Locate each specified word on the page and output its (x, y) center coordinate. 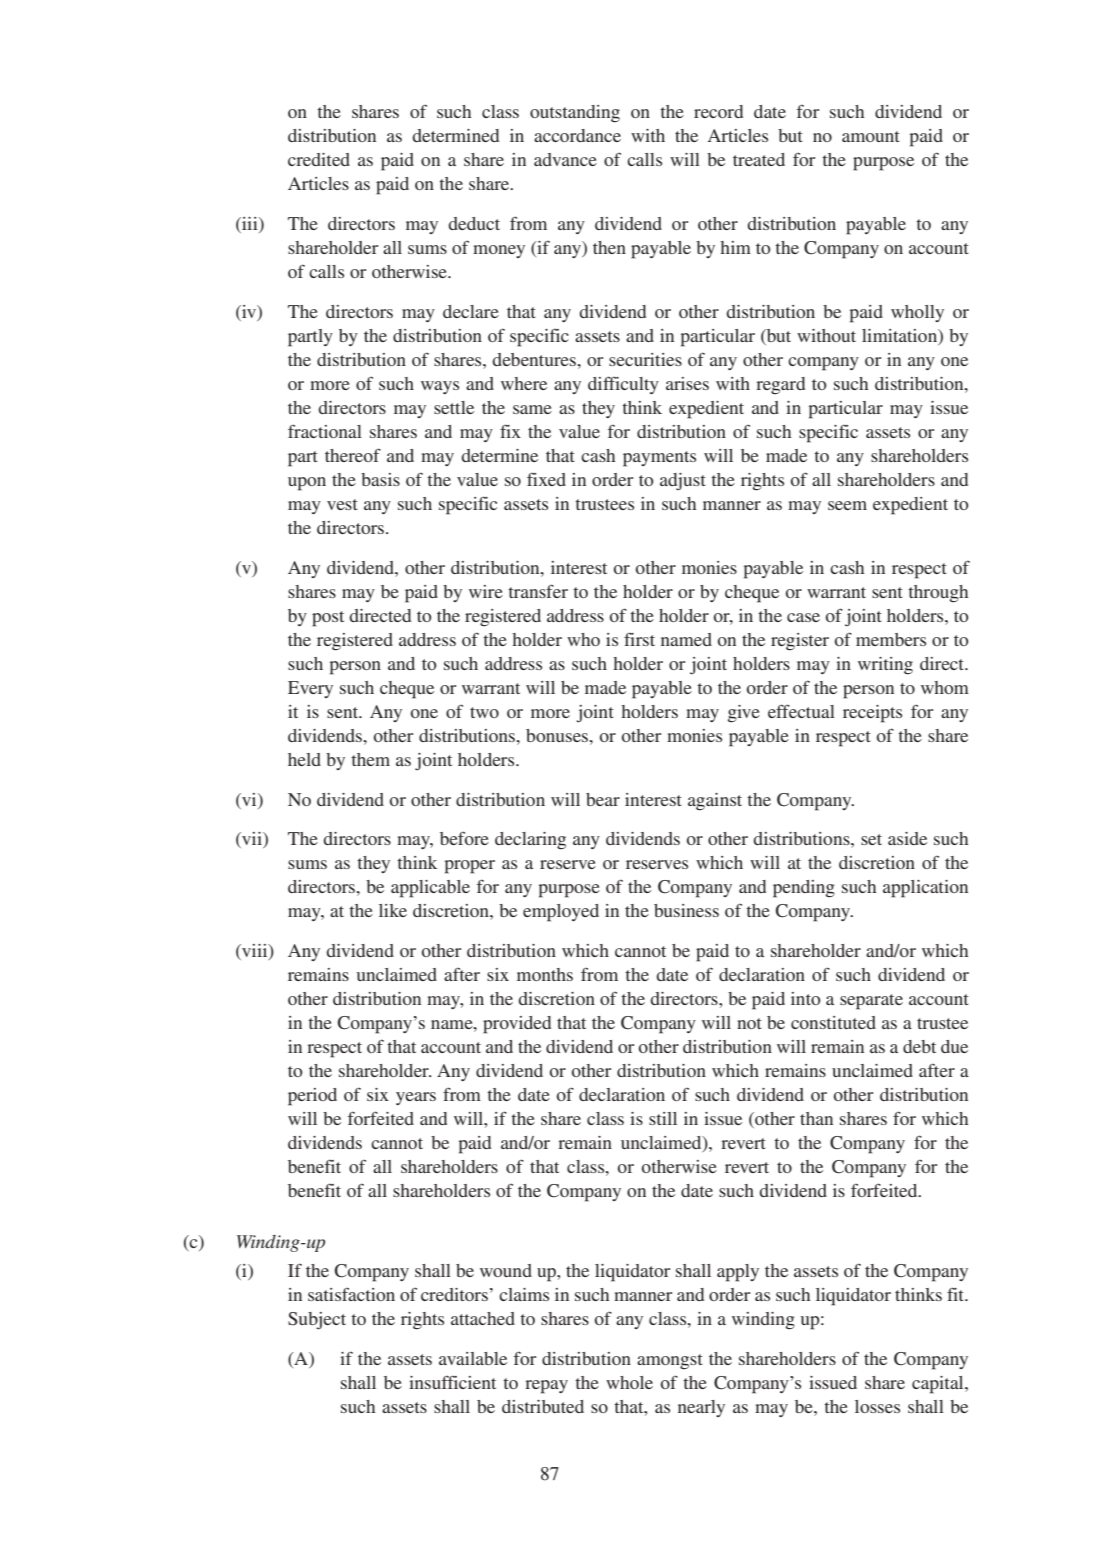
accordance (577, 135)
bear (603, 799)
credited (319, 159)
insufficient (452, 1382)
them (370, 759)
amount (871, 136)
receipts (872, 714)
